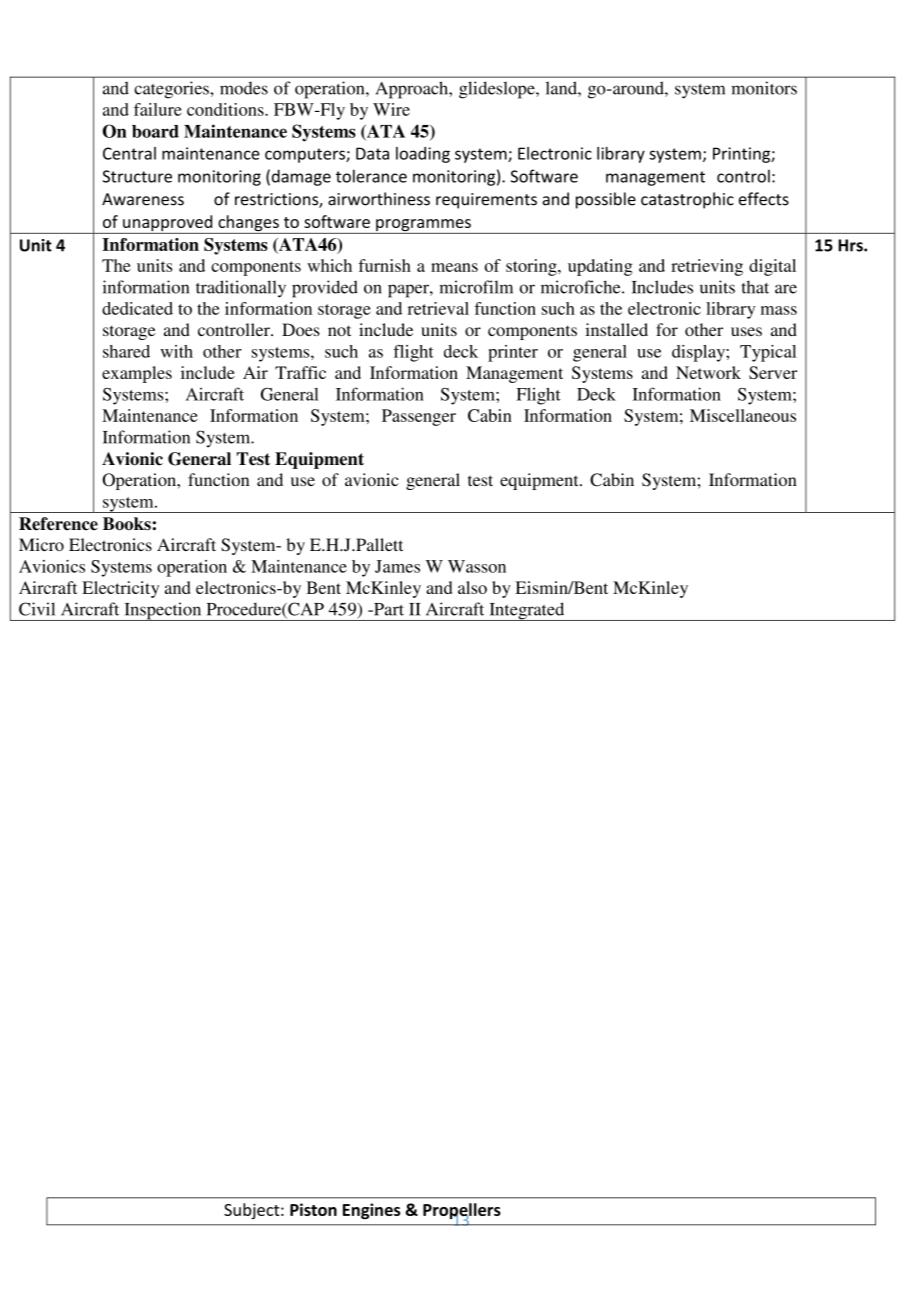 The height and width of the page is (1307, 924). Describe the element at coordinates (372, 1211) in the page. I see `Engines` at that location.
